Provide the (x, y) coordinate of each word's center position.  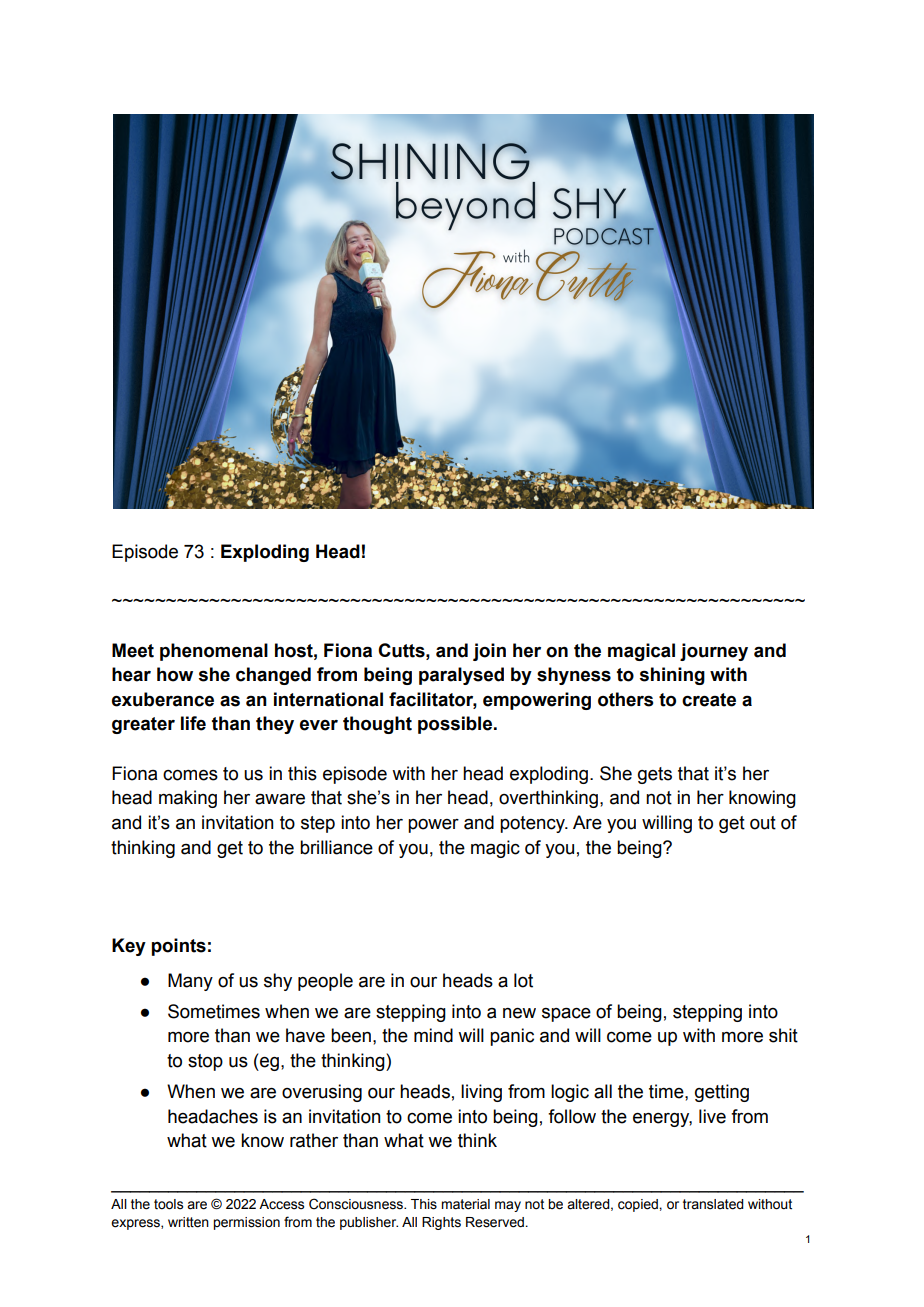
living (481, 1093)
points (179, 947)
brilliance (336, 847)
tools (168, 1204)
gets (655, 775)
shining (672, 676)
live (712, 1116)
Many (190, 982)
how (175, 674)
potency (533, 824)
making (188, 799)
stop (205, 1062)
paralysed (461, 676)
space (566, 1014)
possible (455, 725)
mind (433, 1035)
